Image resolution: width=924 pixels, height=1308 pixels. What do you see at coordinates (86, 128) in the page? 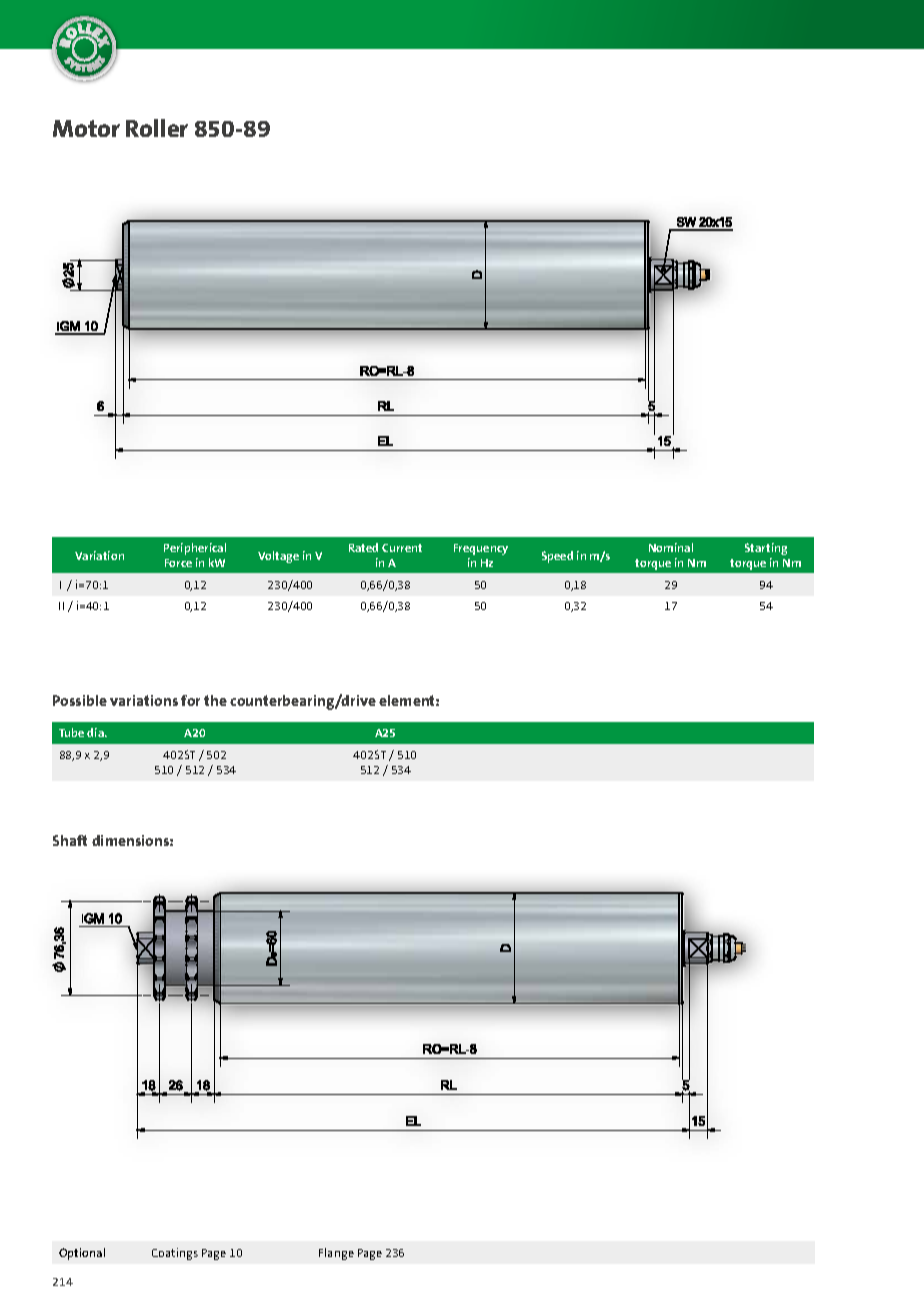
I see `Motor` at bounding box center [86, 128].
